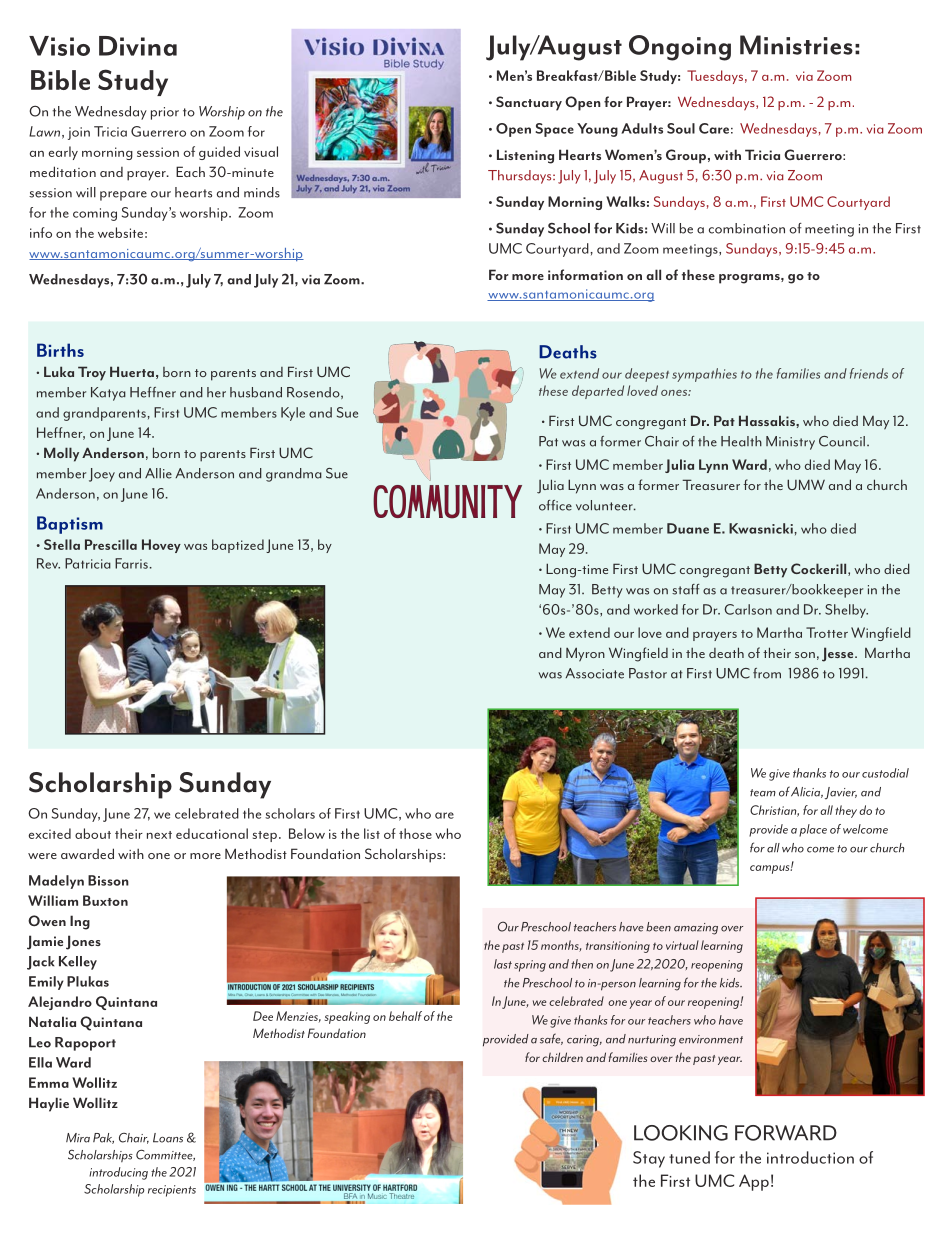 The height and width of the screenshot is (1233, 952). What do you see at coordinates (555, 505) in the screenshot?
I see `office` at bounding box center [555, 505].
